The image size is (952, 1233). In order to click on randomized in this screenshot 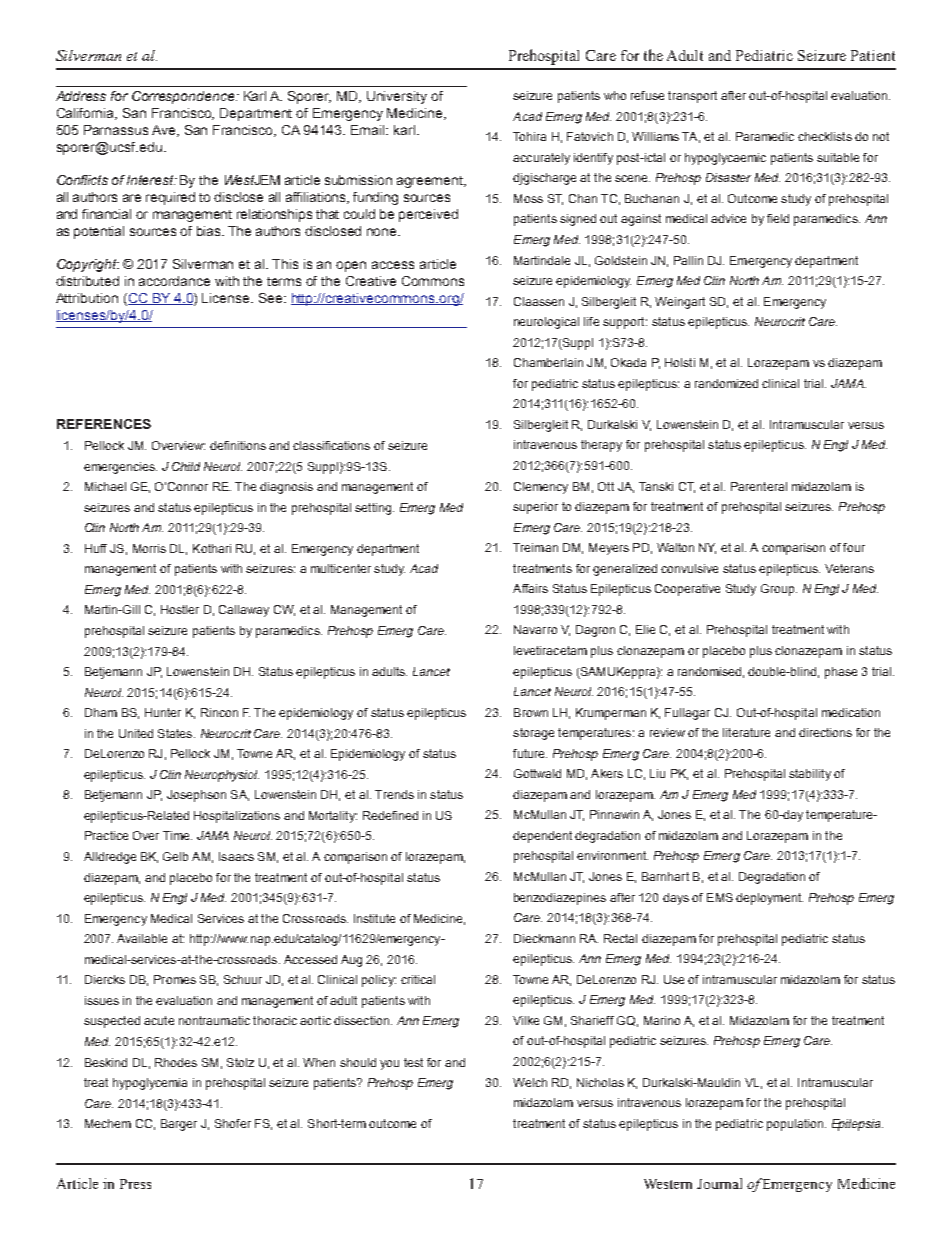, I will do `click(726, 383)`.
